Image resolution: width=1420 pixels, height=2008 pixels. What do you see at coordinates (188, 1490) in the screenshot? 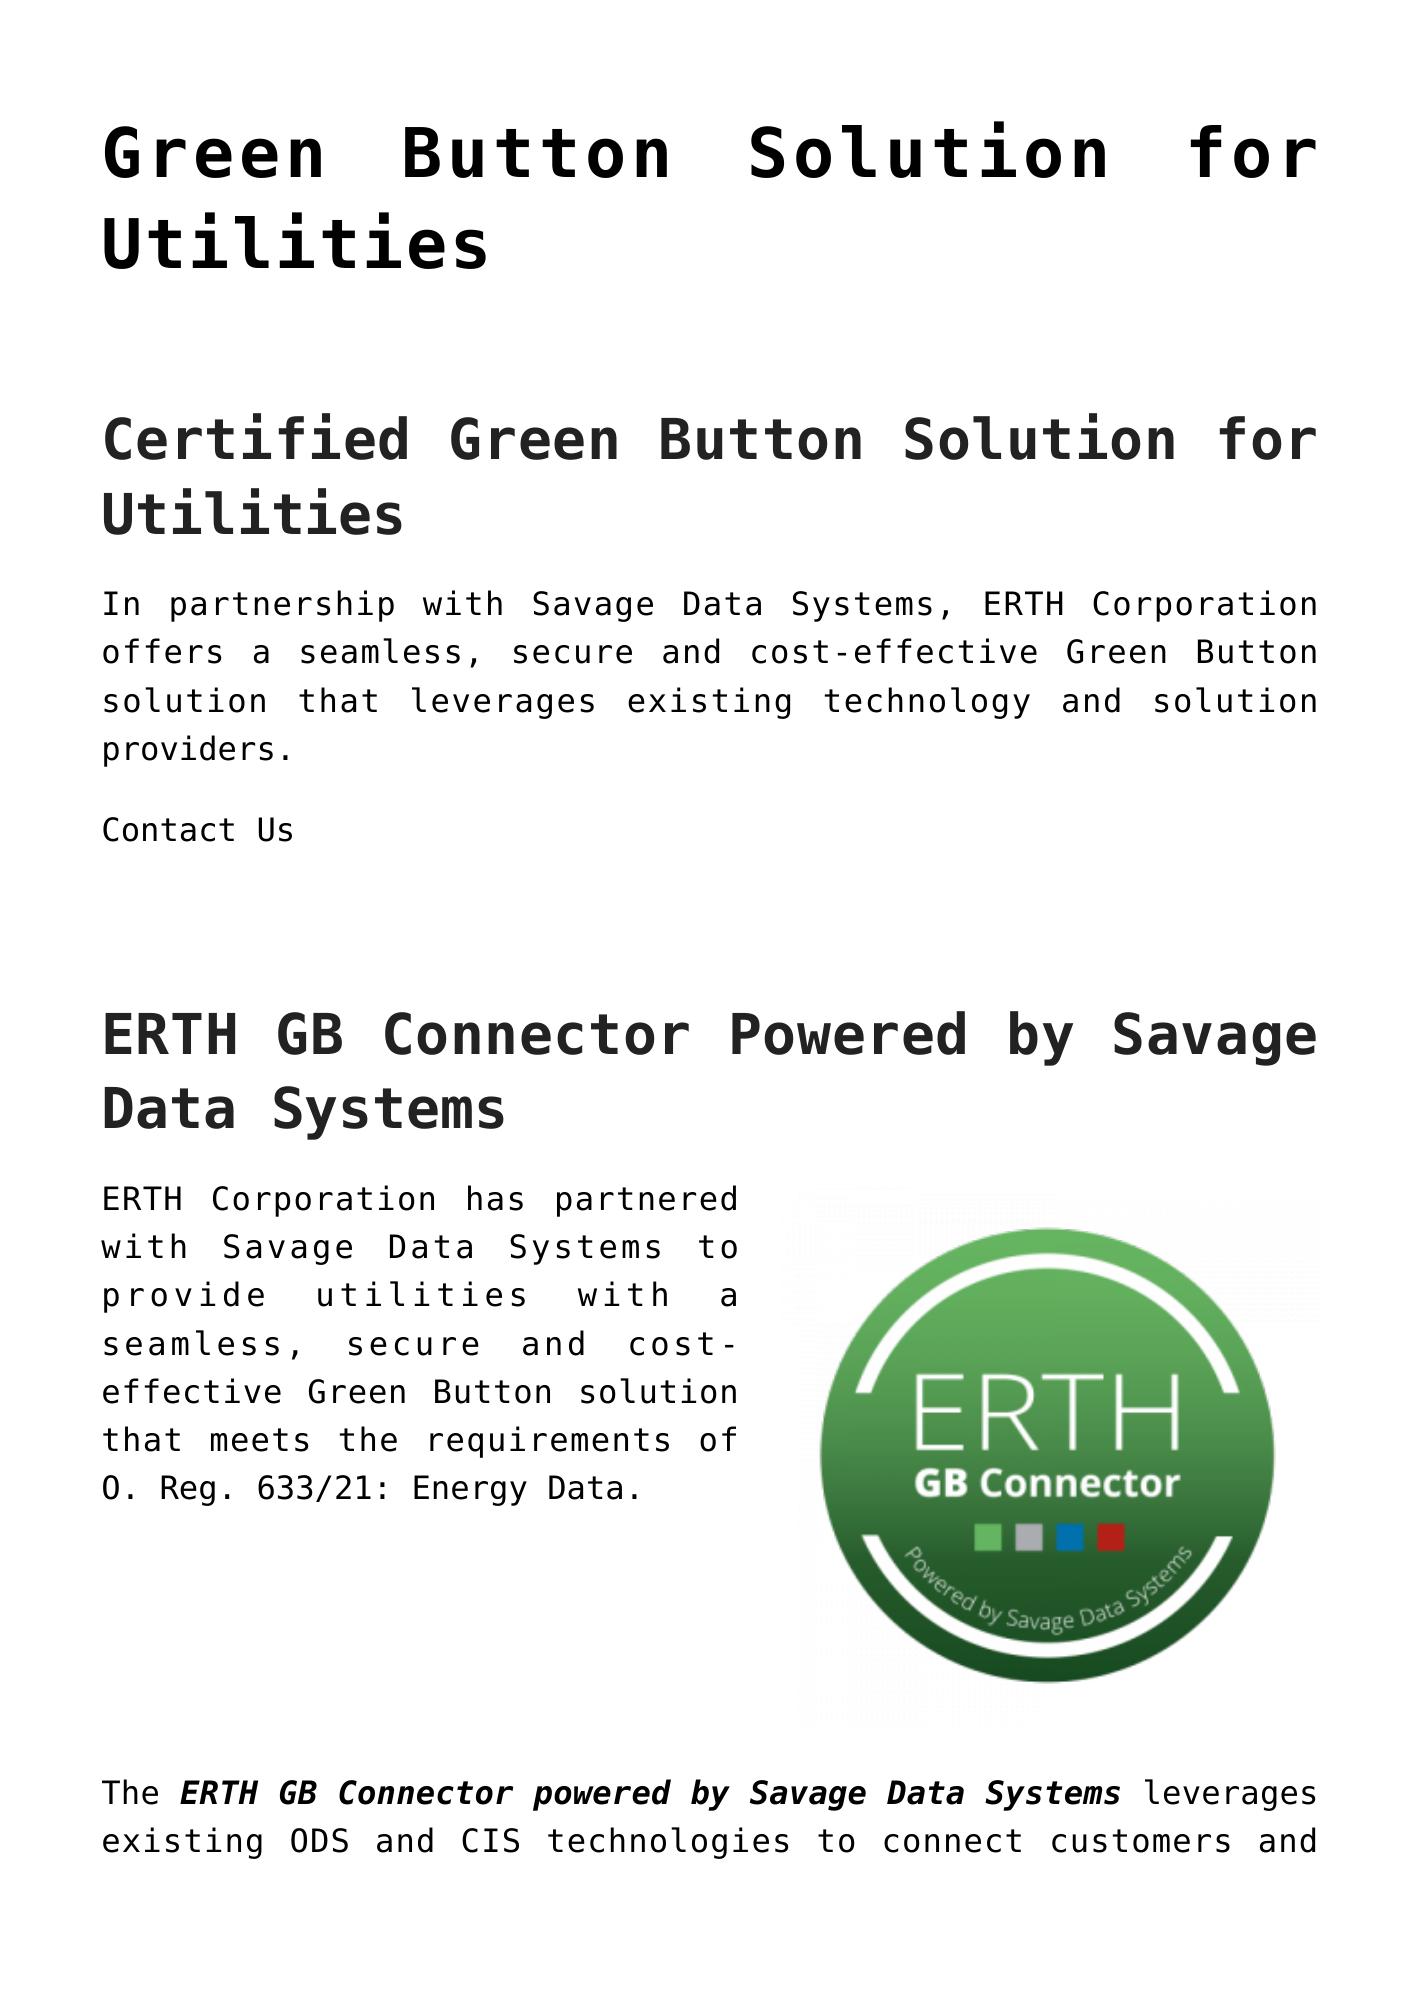
I see `Reg` at bounding box center [188, 1490].
